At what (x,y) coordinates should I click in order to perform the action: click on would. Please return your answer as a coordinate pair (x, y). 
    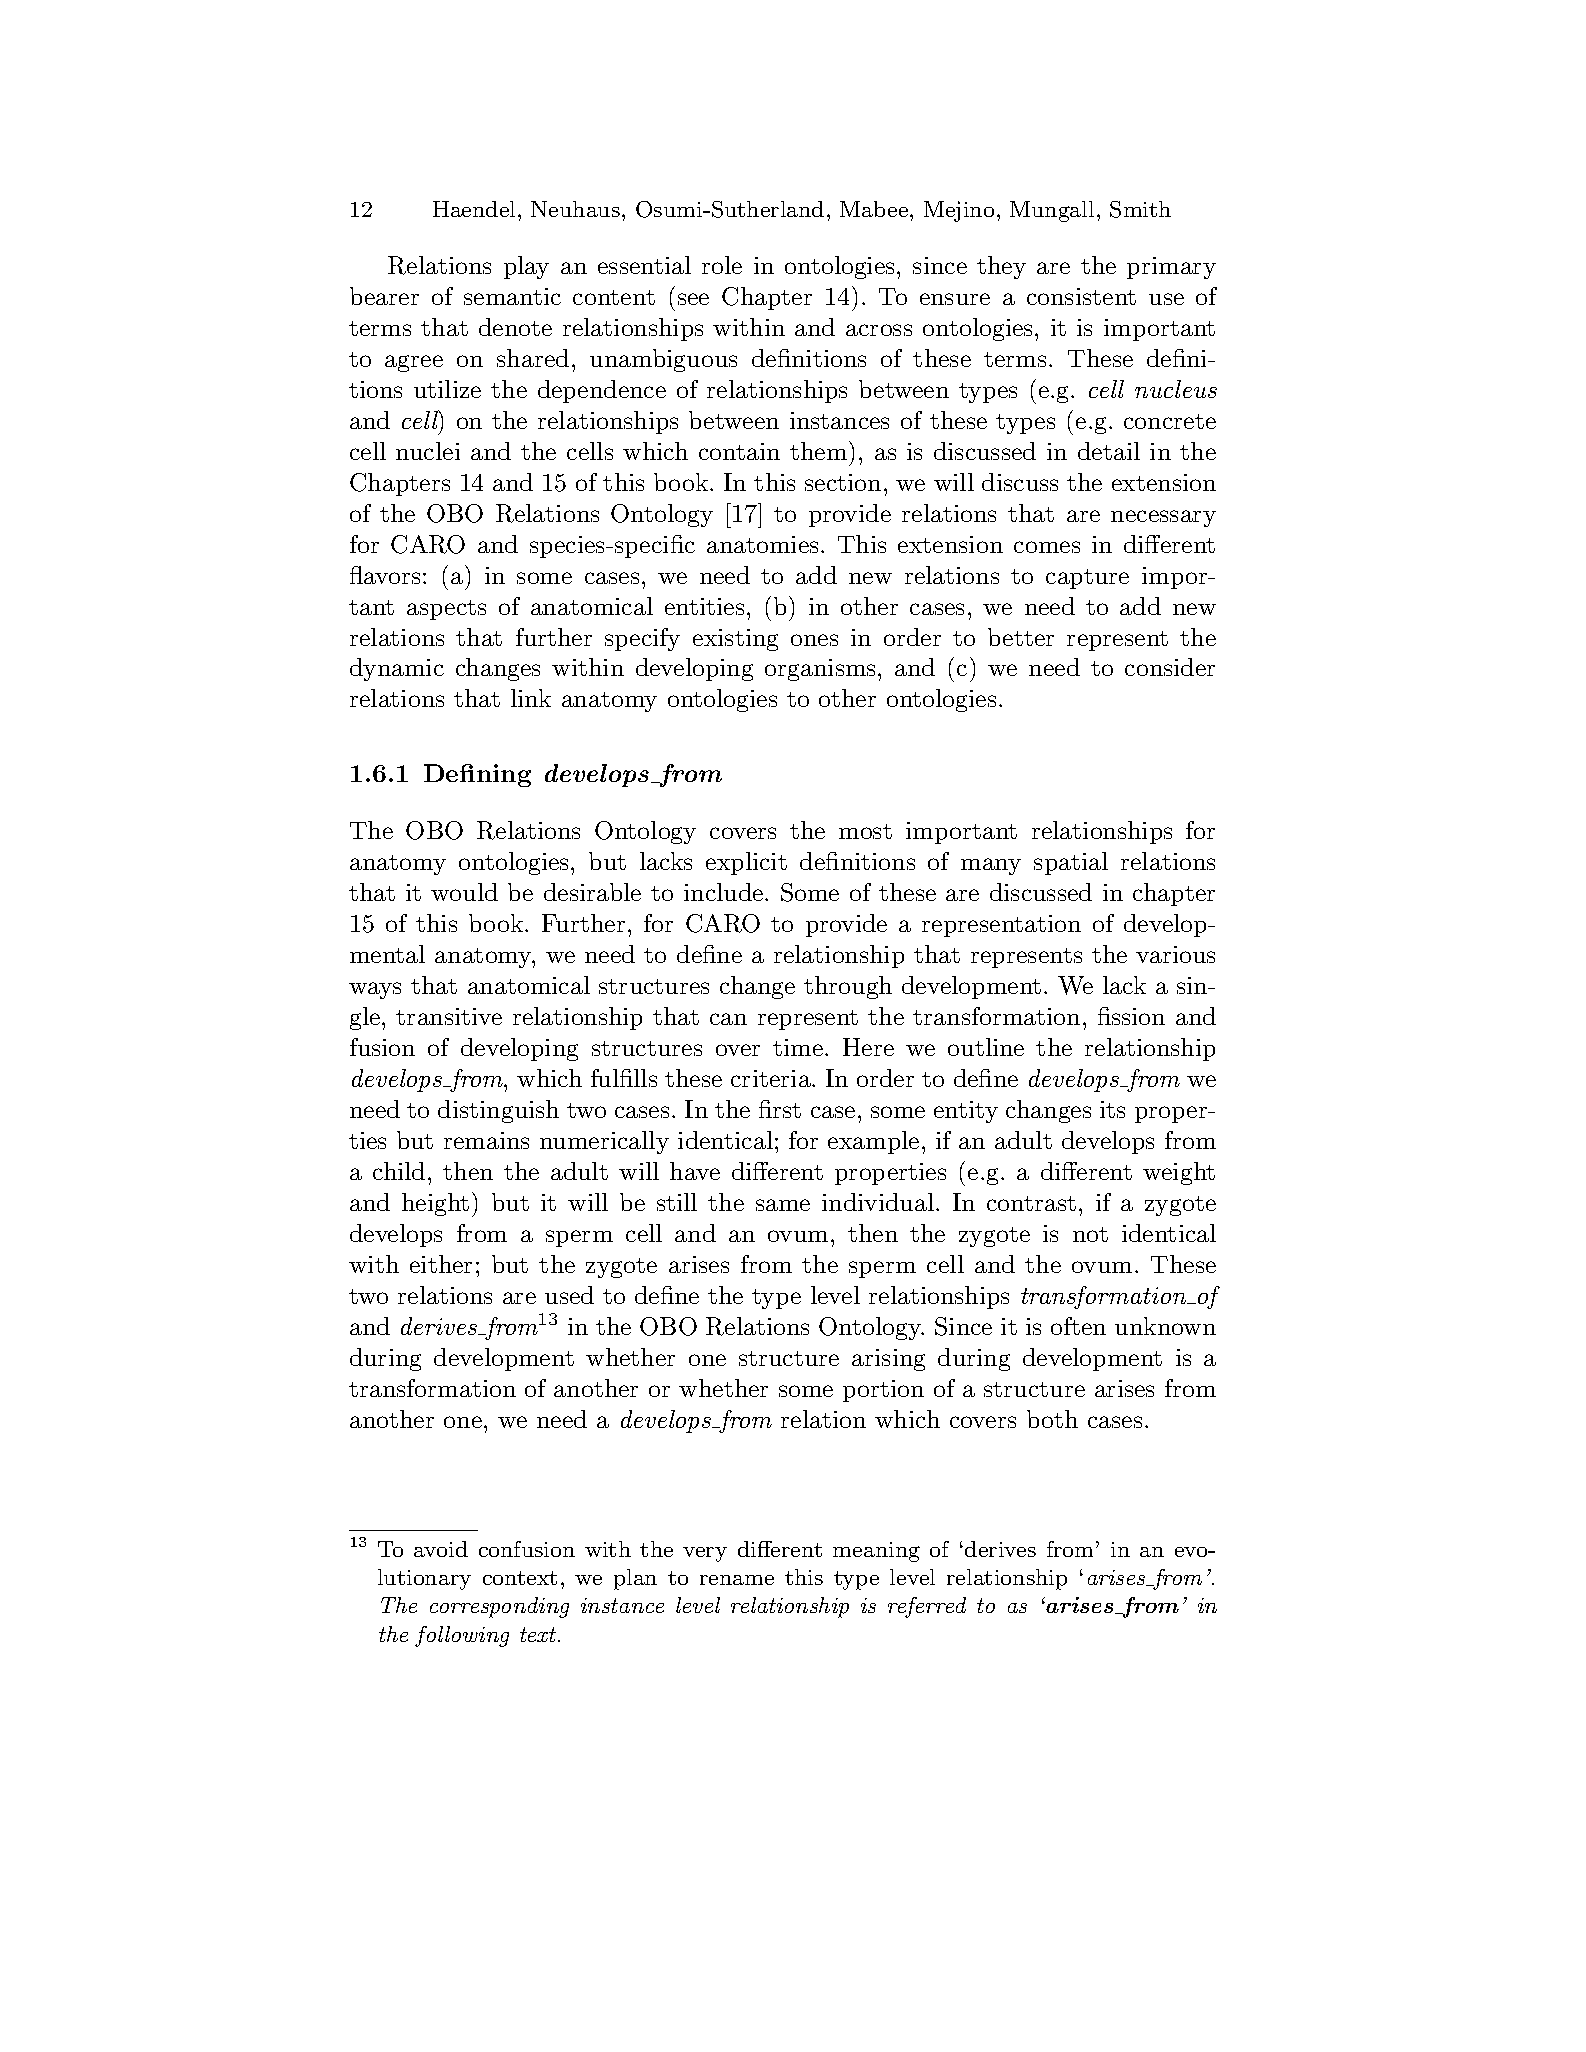
    Looking at the image, I should click on (464, 892).
